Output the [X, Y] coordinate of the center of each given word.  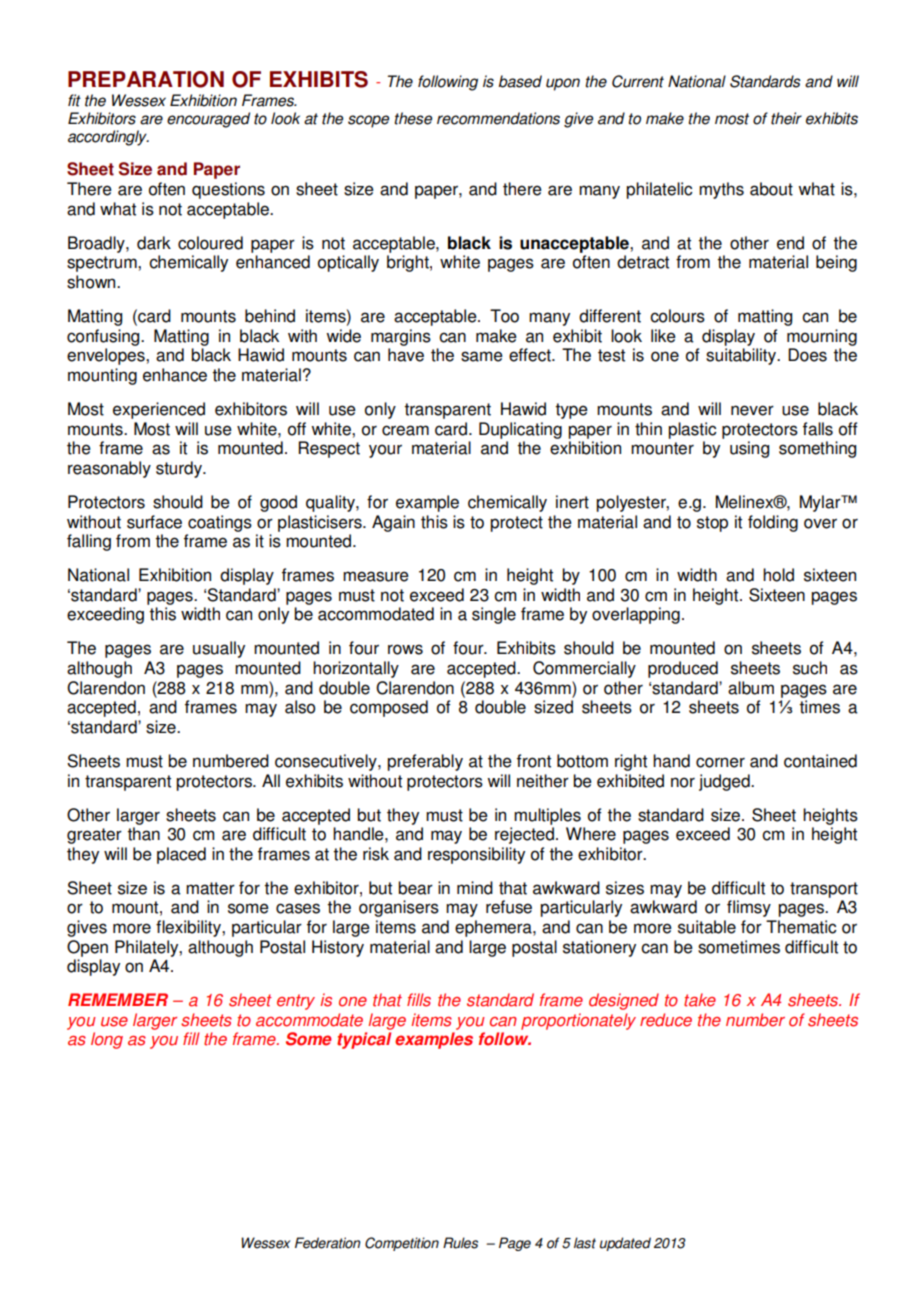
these [413, 118]
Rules [460, 1243]
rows [405, 649]
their [786, 118]
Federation [328, 1243]
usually [219, 649]
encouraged [208, 120]
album [751, 688]
